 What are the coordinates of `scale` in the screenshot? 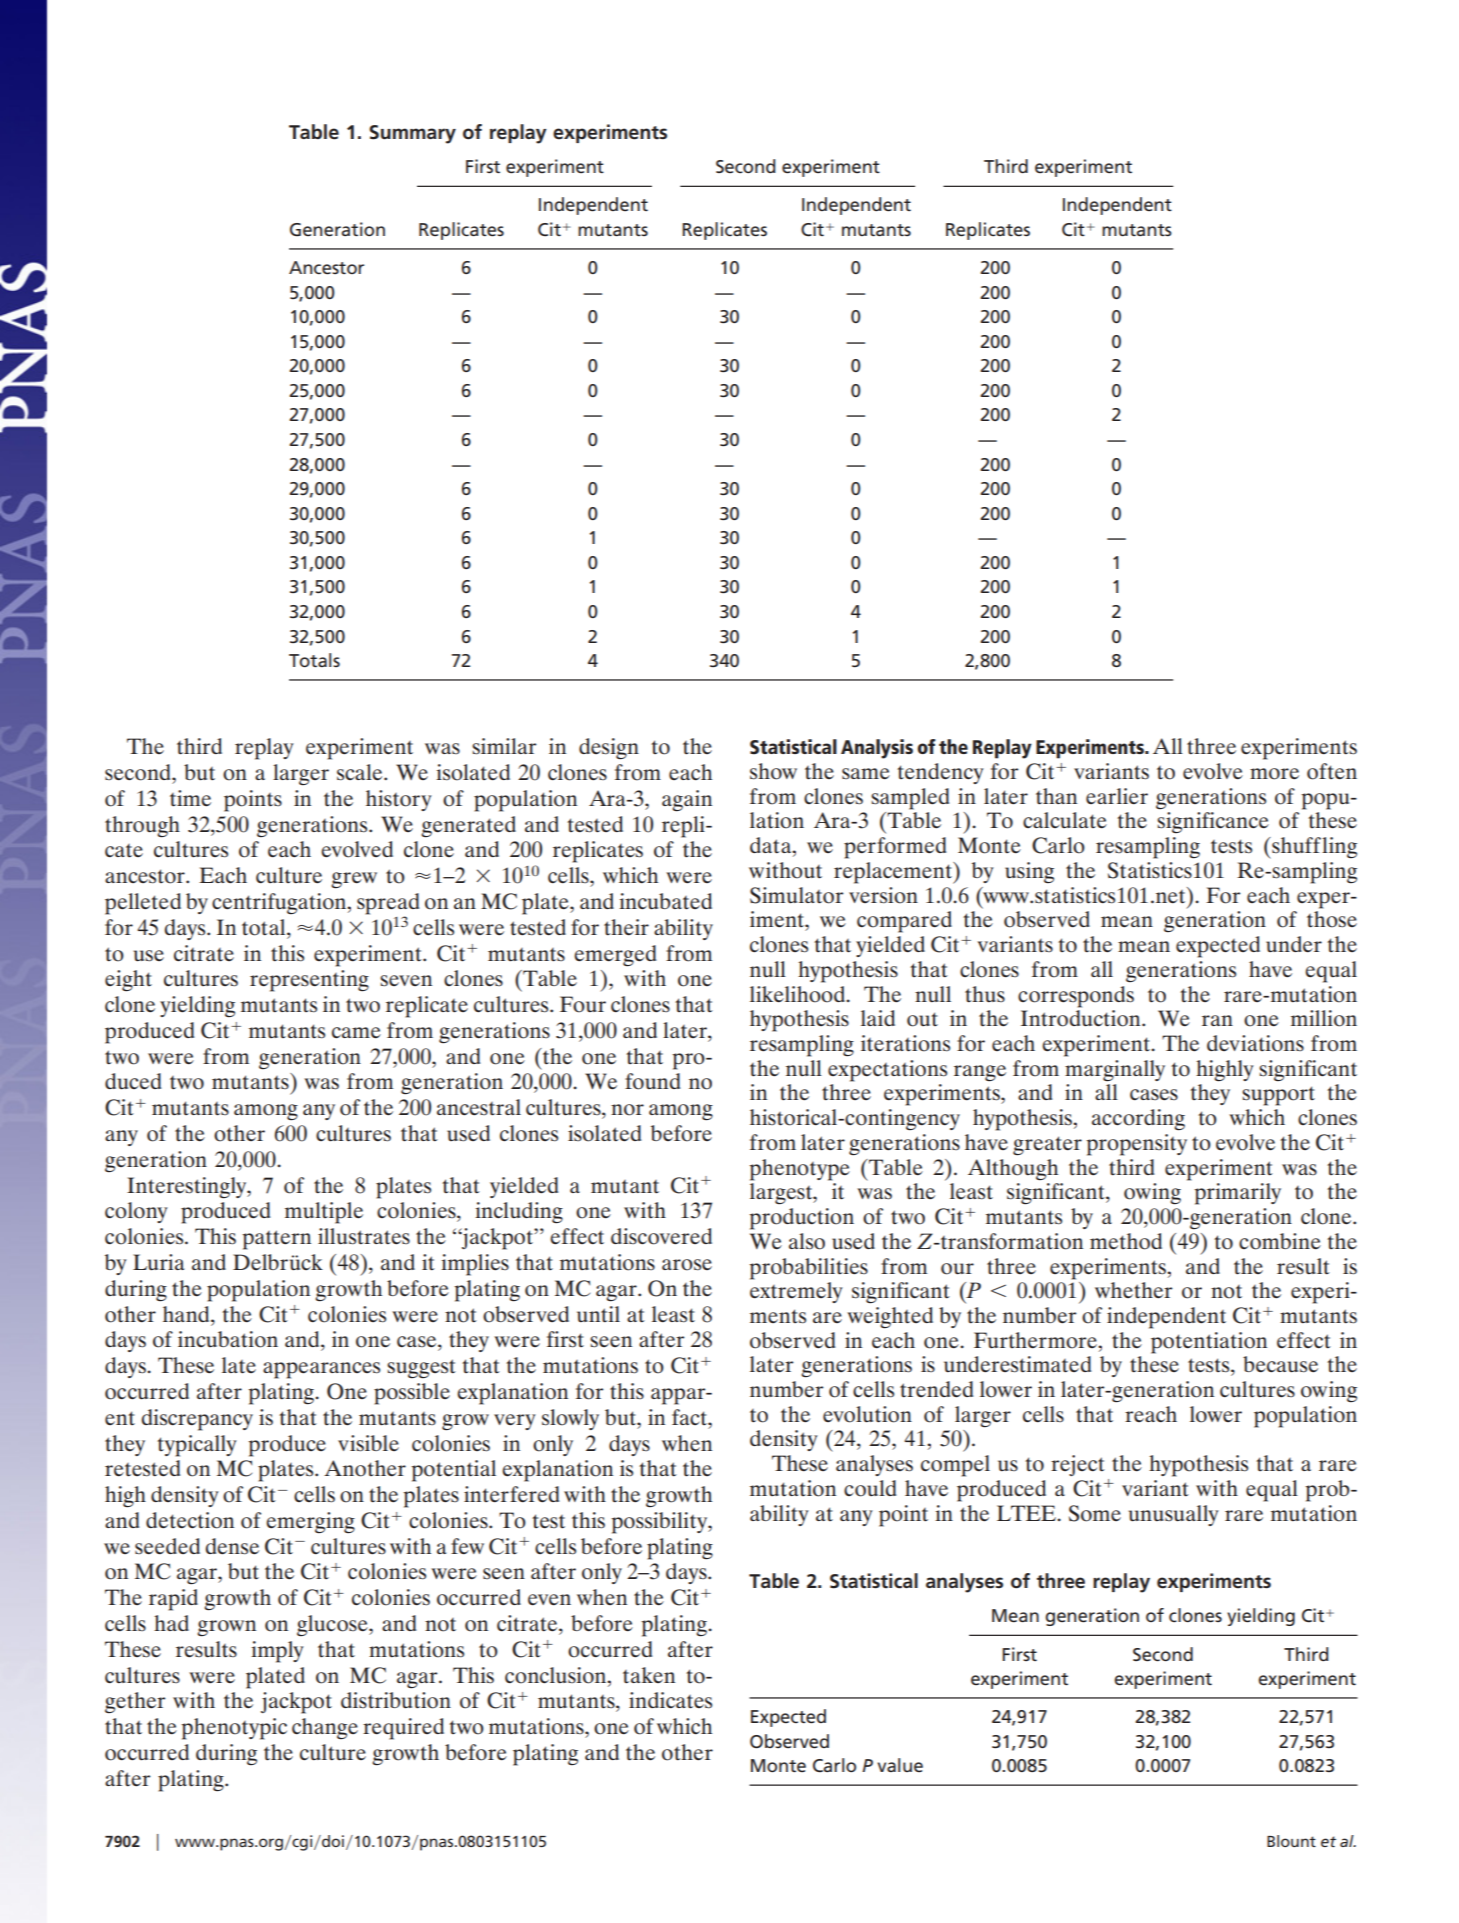 It's located at (361, 772).
